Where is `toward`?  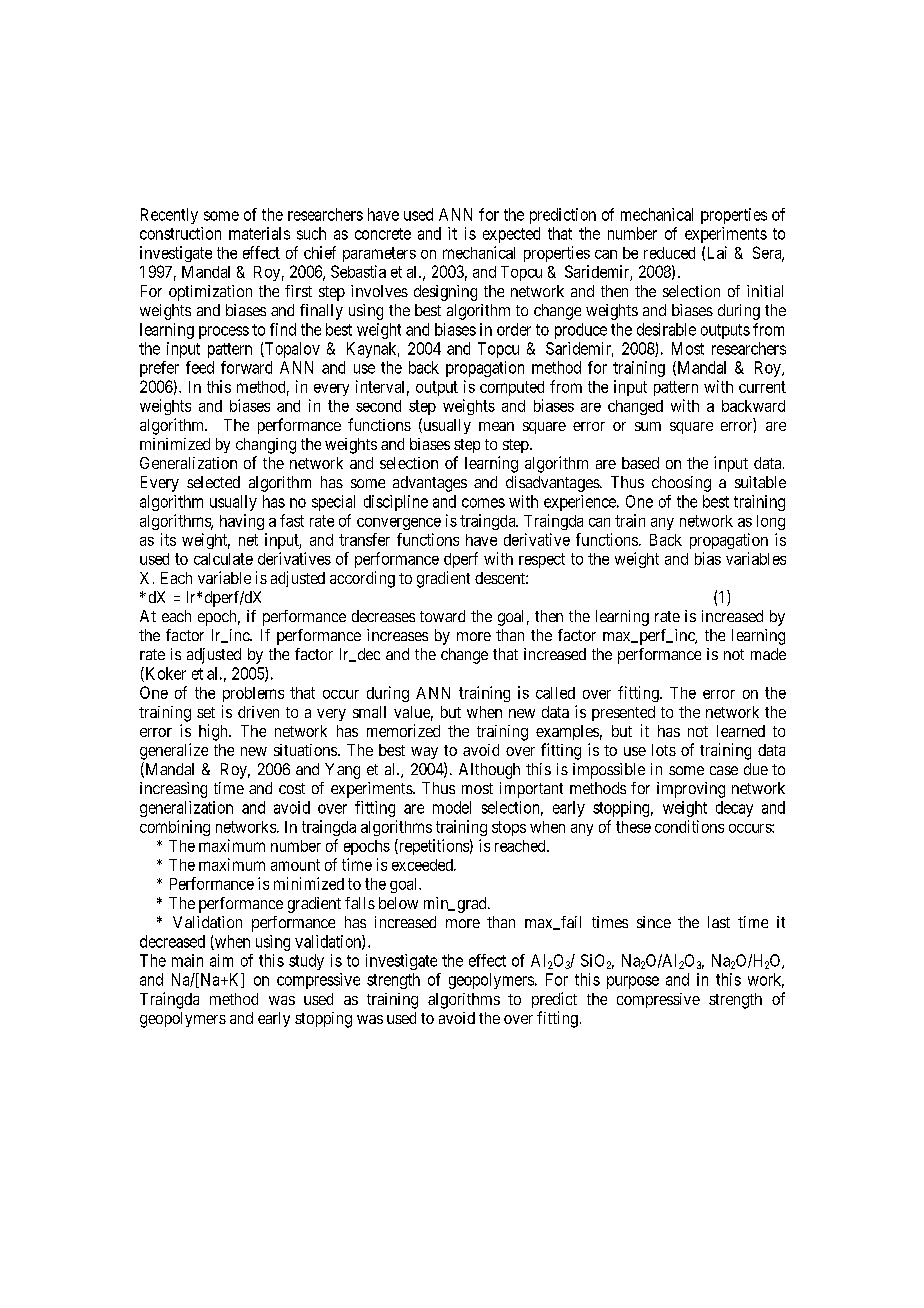 toward is located at coordinates (442, 616).
